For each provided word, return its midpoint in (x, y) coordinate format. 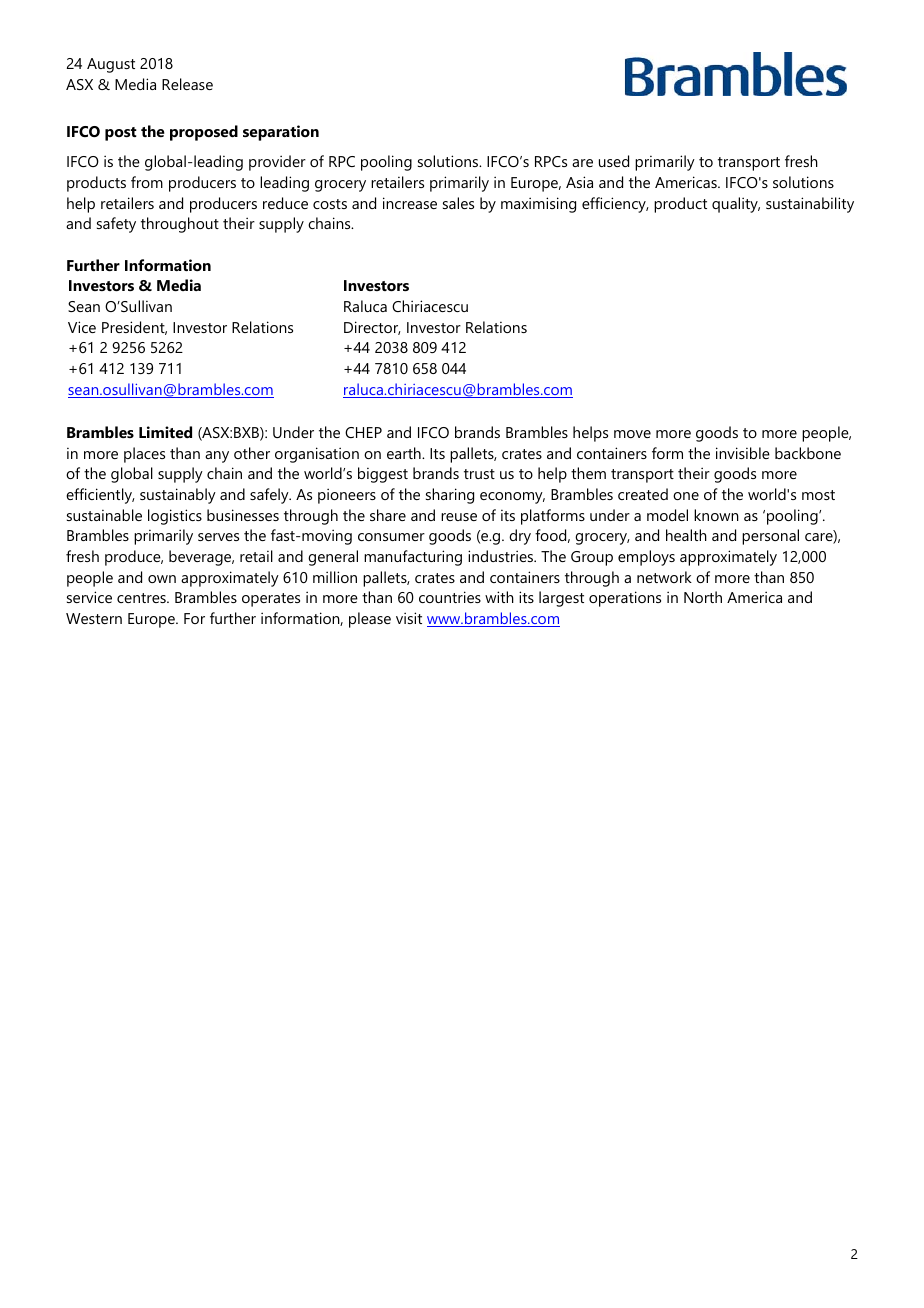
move (632, 434)
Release (187, 84)
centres (142, 598)
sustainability (810, 205)
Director (372, 328)
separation (281, 133)
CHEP (363, 432)
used (614, 161)
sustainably (178, 496)
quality (736, 205)
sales (458, 203)
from (147, 182)
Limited (165, 432)
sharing (450, 496)
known (716, 515)
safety (116, 225)
